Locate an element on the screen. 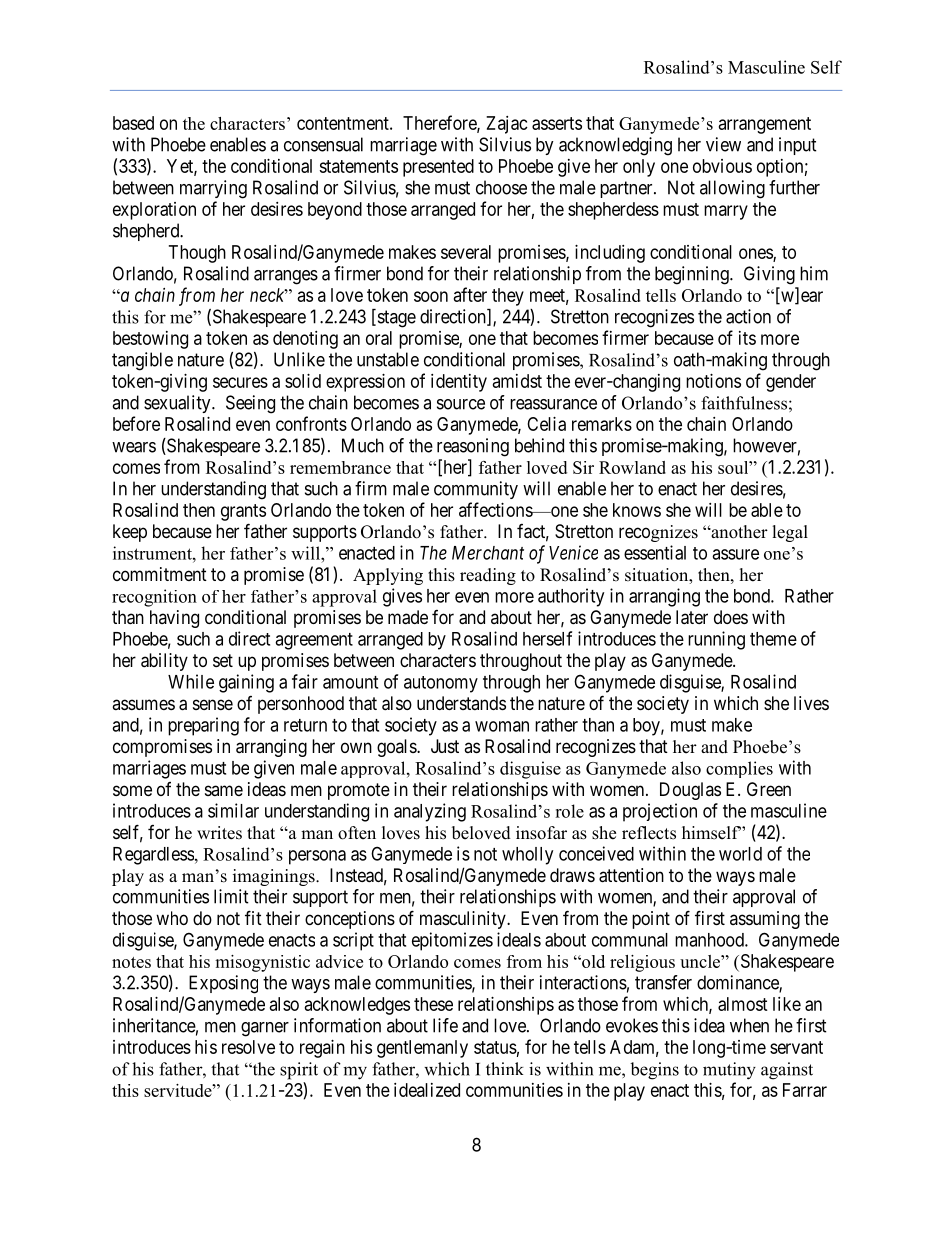 The width and height of the screenshot is (952, 1233). Just is located at coordinates (445, 746).
